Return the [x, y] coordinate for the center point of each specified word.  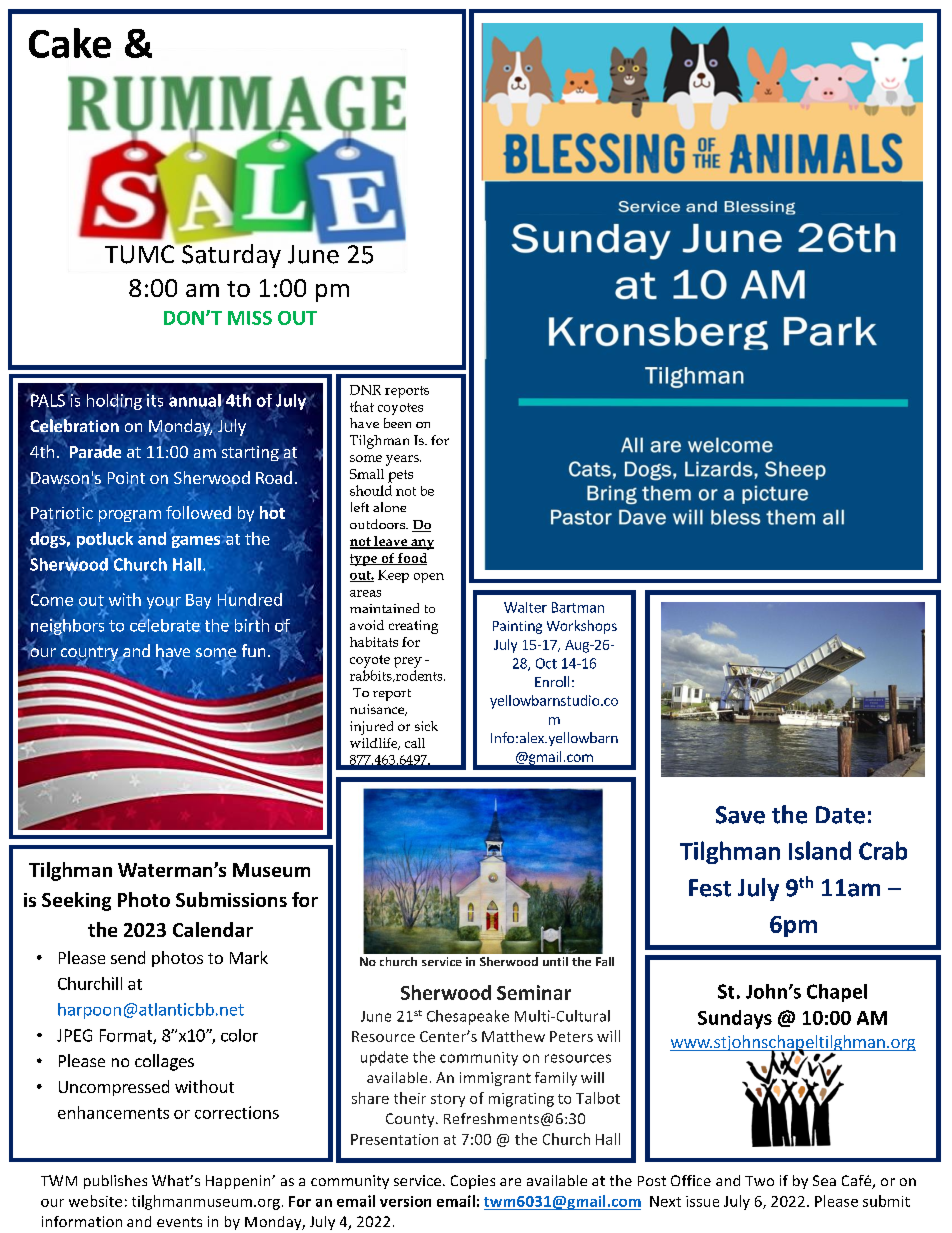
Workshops [582, 627]
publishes [115, 1182]
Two [759, 1181]
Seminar [534, 992]
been [397, 423]
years [403, 460]
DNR [365, 390]
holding [114, 403]
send [128, 957]
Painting [517, 627]
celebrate [165, 624]
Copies [473, 1182]
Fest [710, 888]
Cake [70, 43]
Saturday [230, 255]
